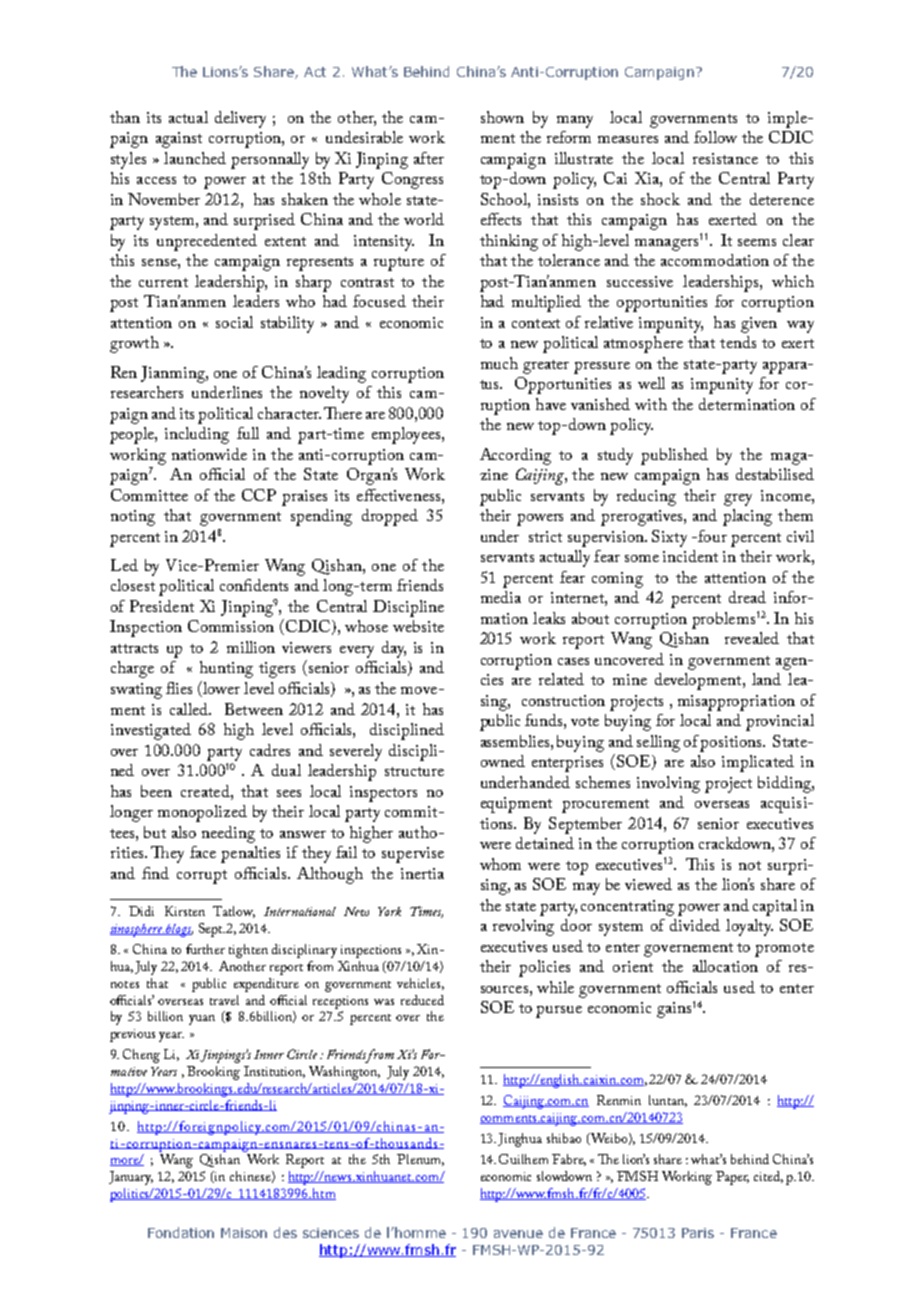 The height and width of the screenshot is (1308, 924). I want to click on launched, so click(195, 158).
